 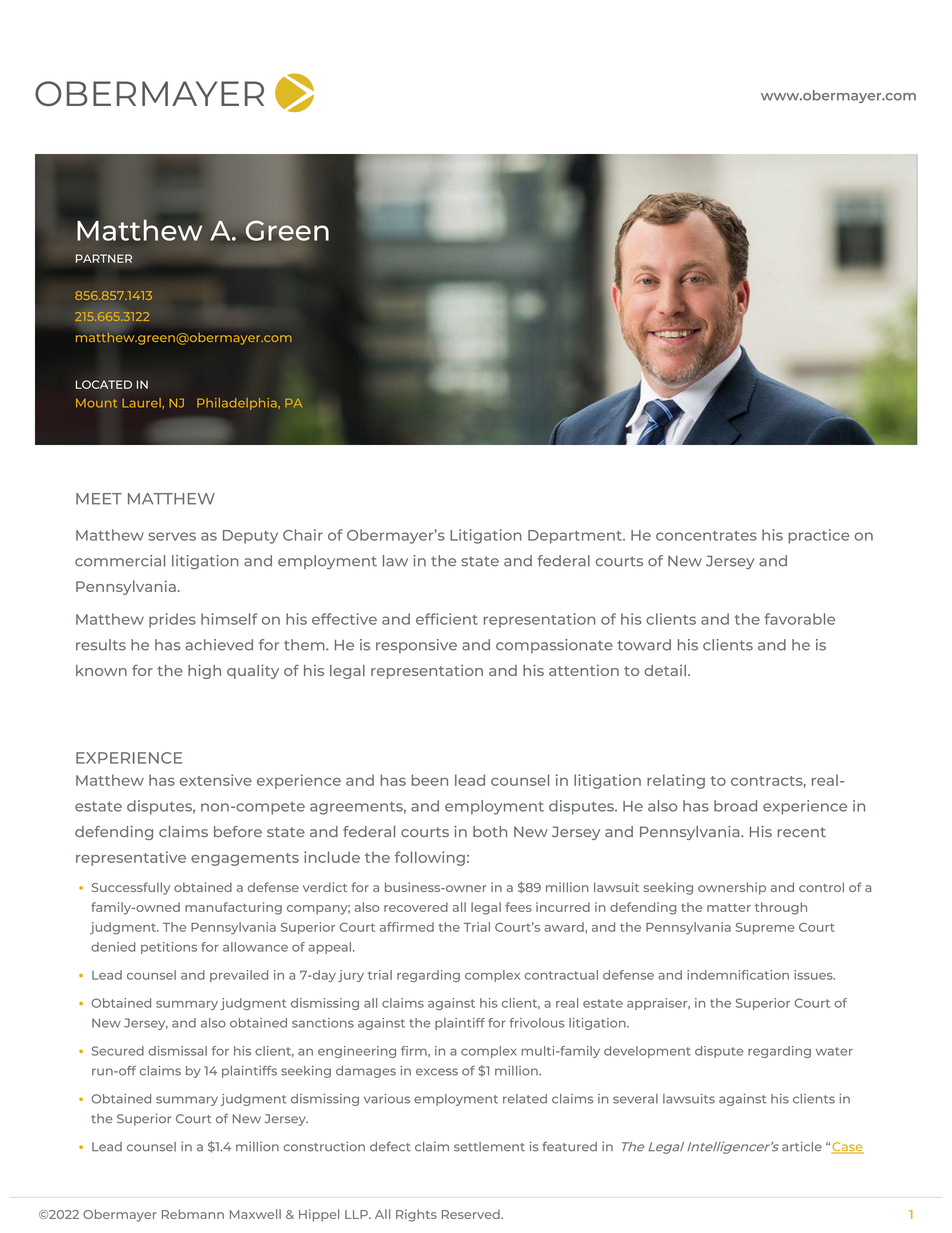 What do you see at coordinates (216, 780) in the page?
I see `extensive` at bounding box center [216, 780].
